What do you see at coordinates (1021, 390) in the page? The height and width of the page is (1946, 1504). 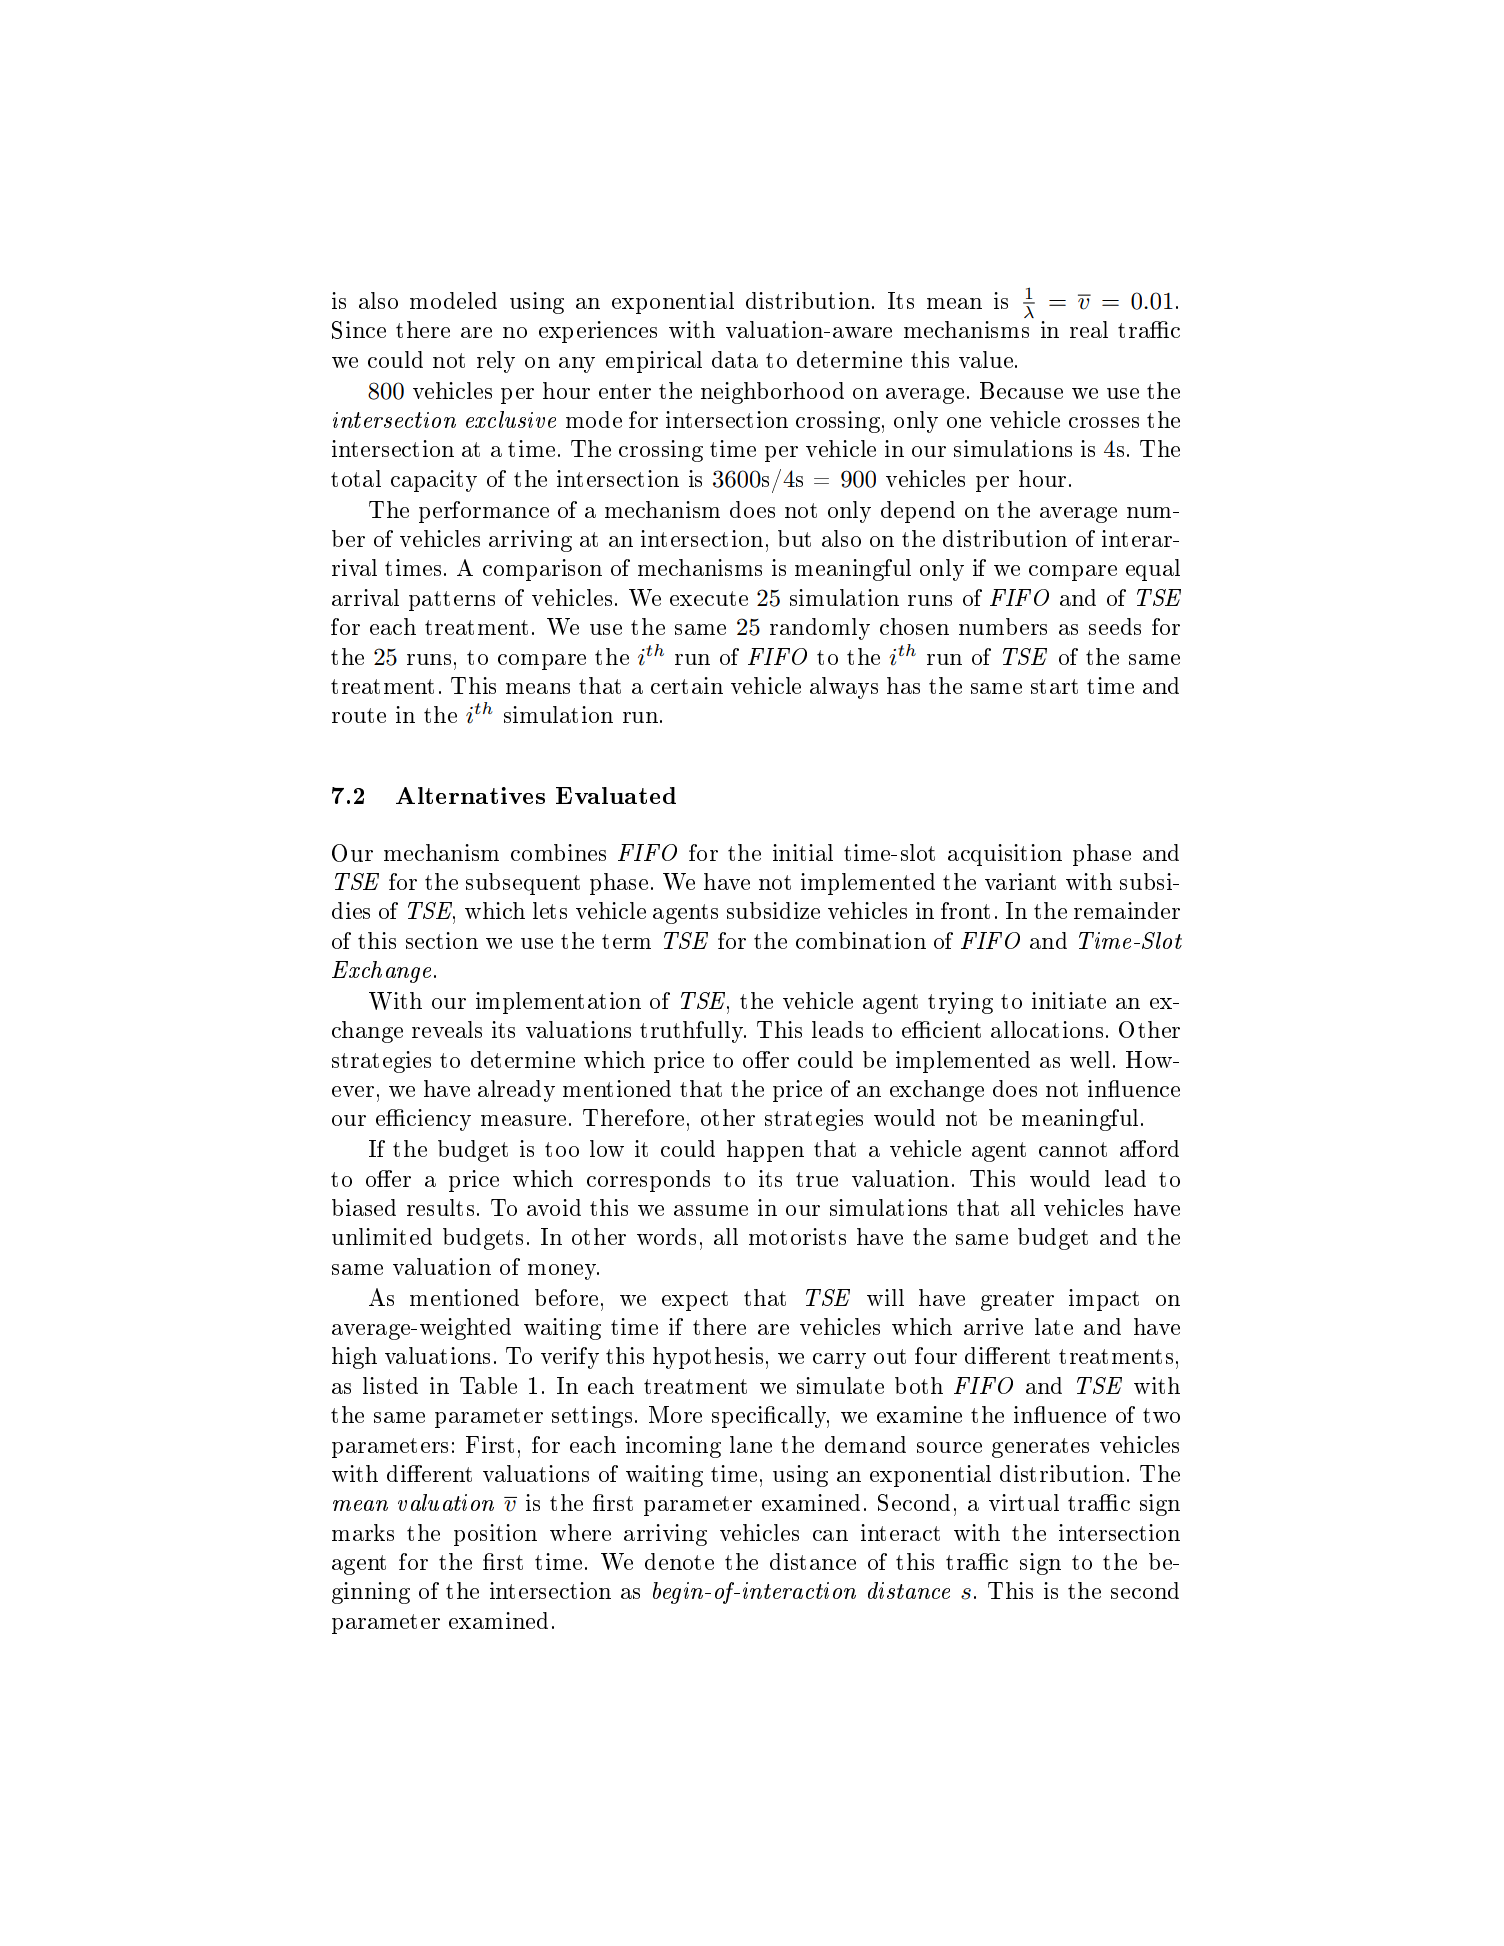 I see `Because` at bounding box center [1021, 390].
